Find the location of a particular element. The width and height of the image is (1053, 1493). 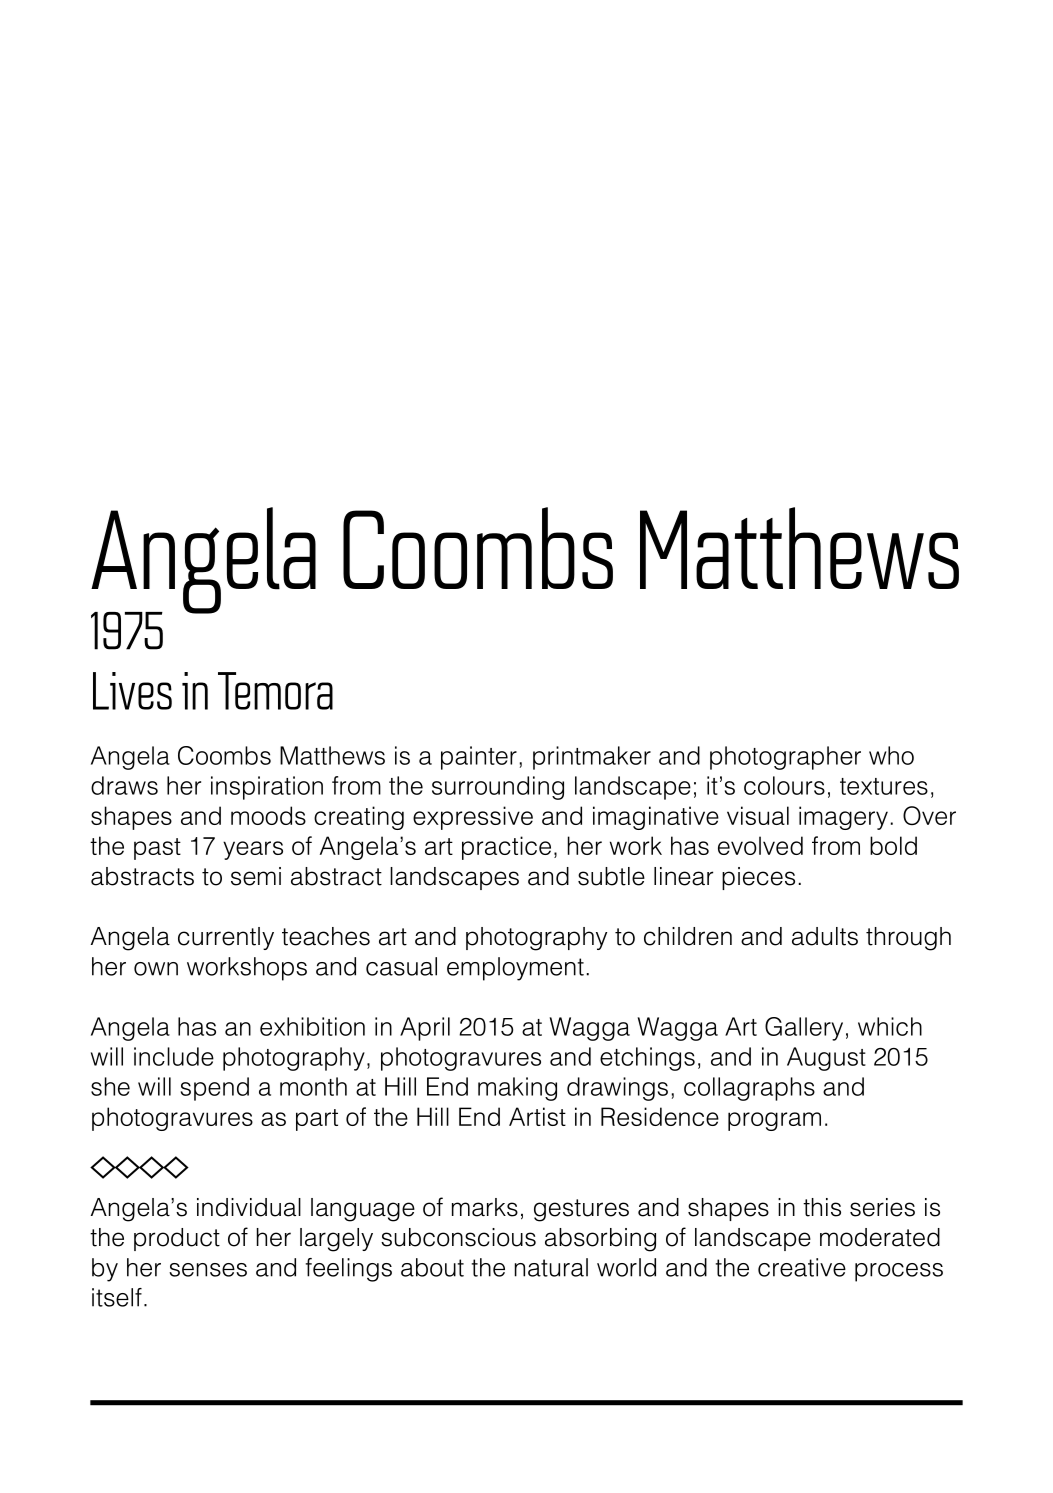

senses is located at coordinates (208, 1270).
